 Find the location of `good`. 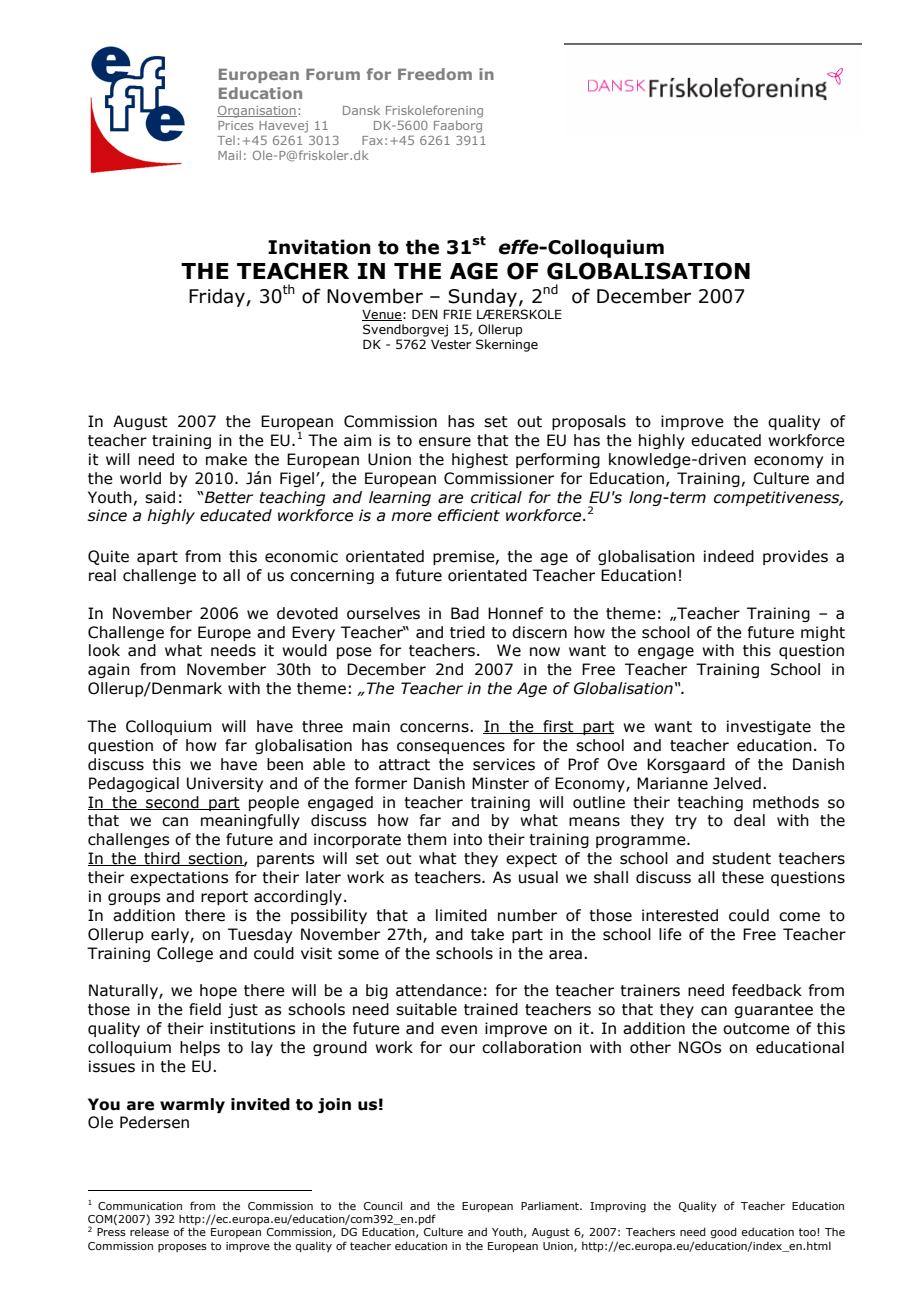

good is located at coordinates (724, 1233).
